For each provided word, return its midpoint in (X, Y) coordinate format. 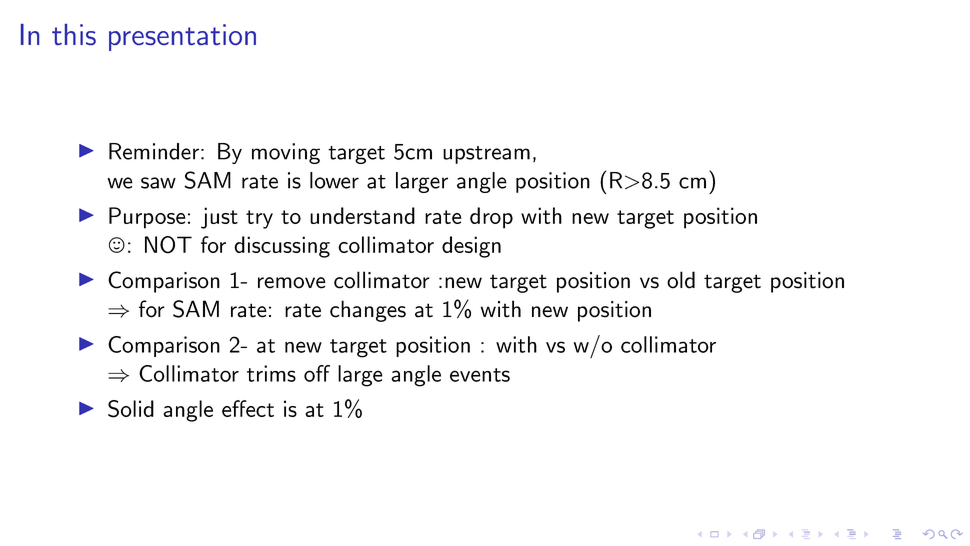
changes (368, 311)
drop (491, 218)
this (74, 34)
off (317, 373)
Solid (131, 409)
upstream (486, 155)
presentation (182, 37)
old (681, 280)
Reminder (154, 151)
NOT (168, 245)
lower (334, 180)
